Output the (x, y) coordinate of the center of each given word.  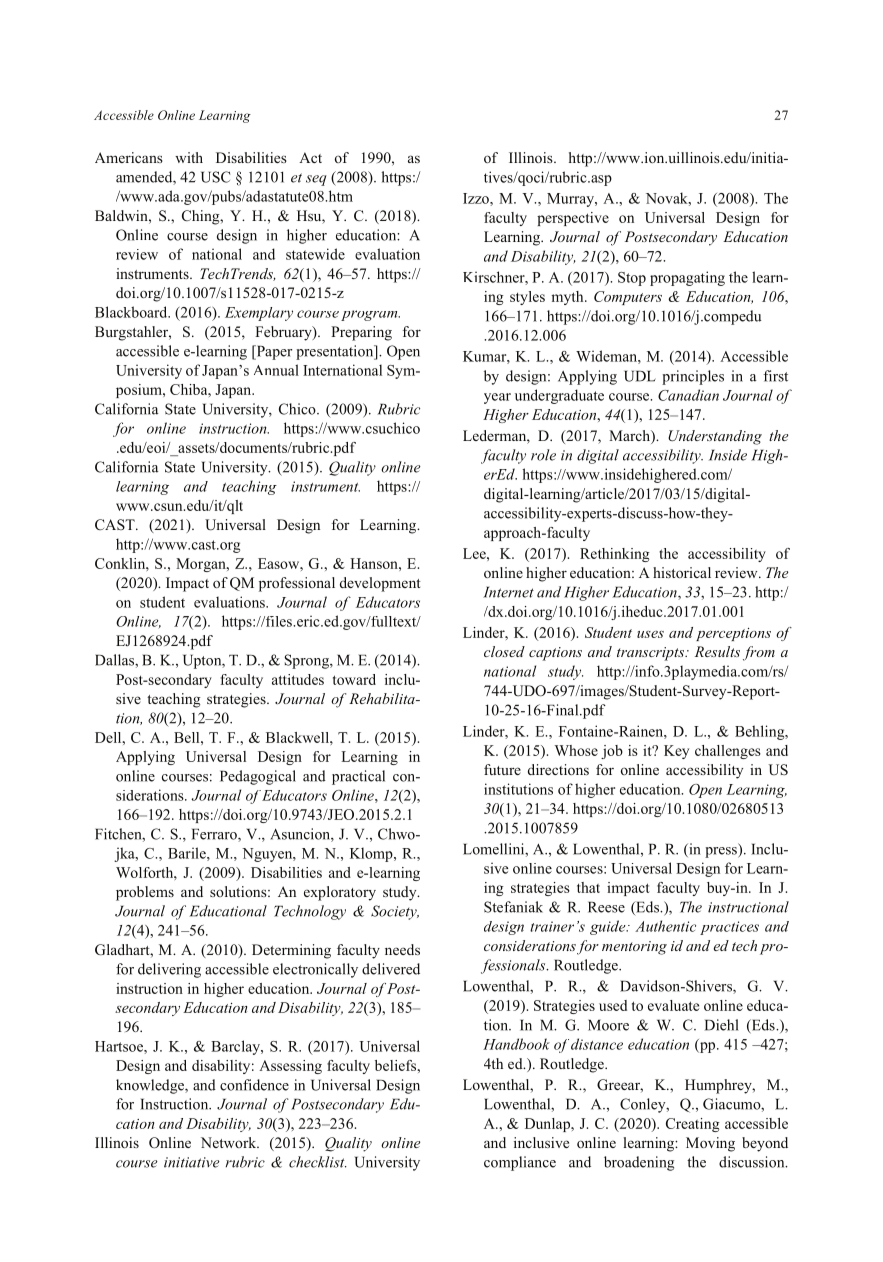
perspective (573, 219)
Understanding (715, 437)
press (722, 852)
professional (297, 584)
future (502, 769)
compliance (520, 1163)
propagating (687, 278)
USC (215, 177)
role (543, 455)
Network (230, 1142)
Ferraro (215, 835)
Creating (693, 1125)
